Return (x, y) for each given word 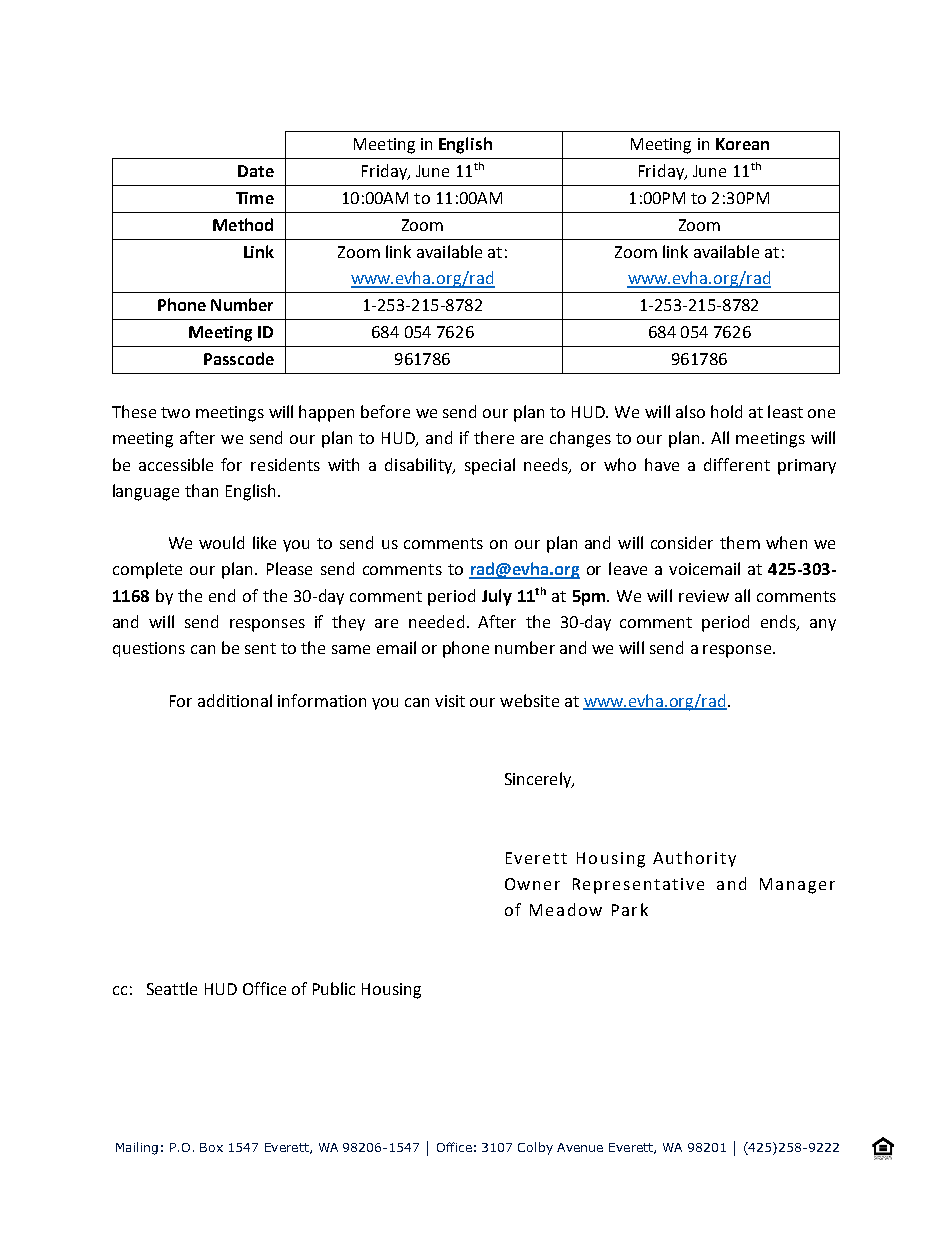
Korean (742, 144)
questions (149, 649)
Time (255, 198)
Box (211, 1147)
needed (436, 621)
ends (779, 623)
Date (256, 171)
